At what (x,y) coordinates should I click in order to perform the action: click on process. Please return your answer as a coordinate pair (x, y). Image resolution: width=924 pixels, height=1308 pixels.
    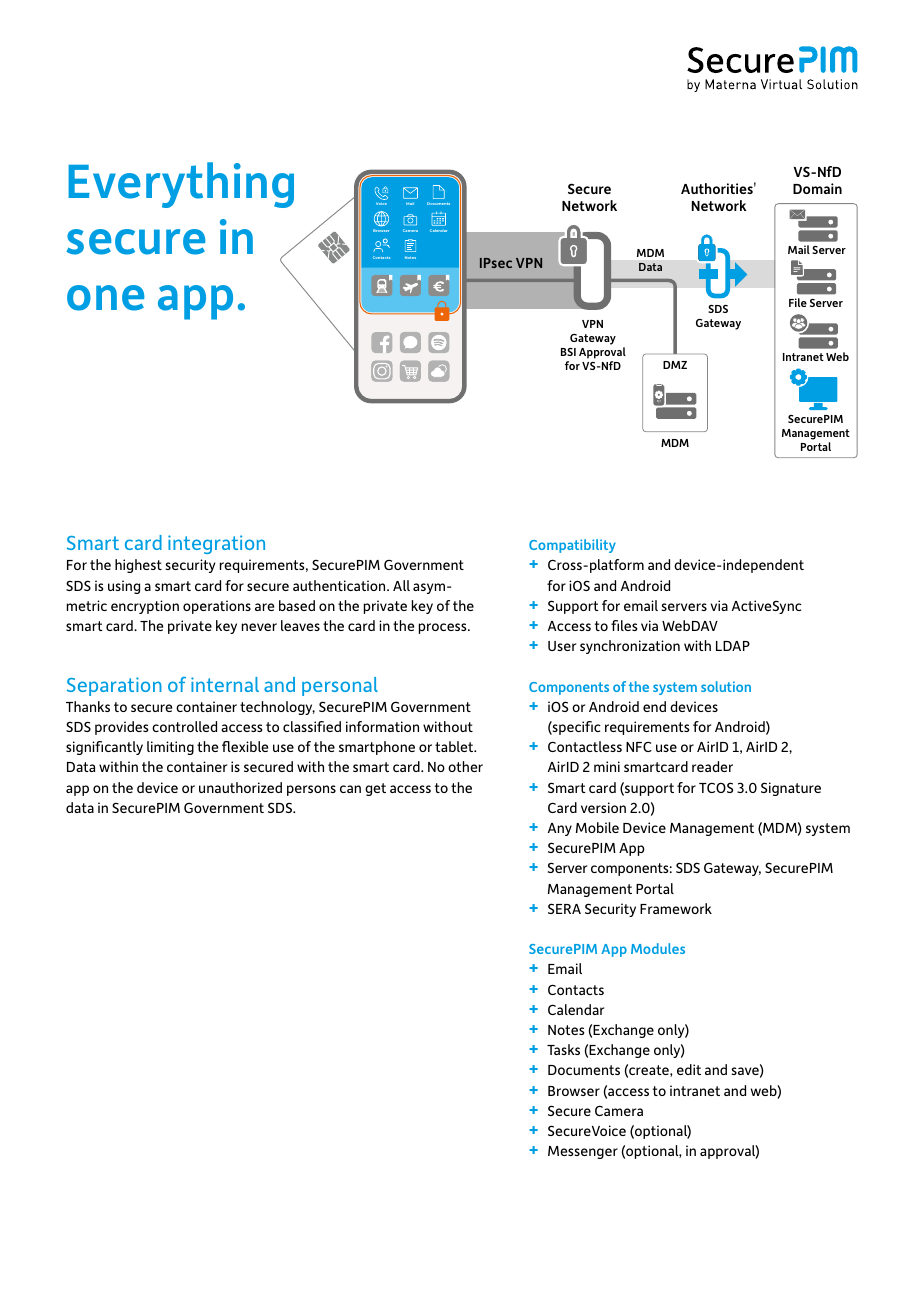
    Looking at the image, I should click on (444, 628).
